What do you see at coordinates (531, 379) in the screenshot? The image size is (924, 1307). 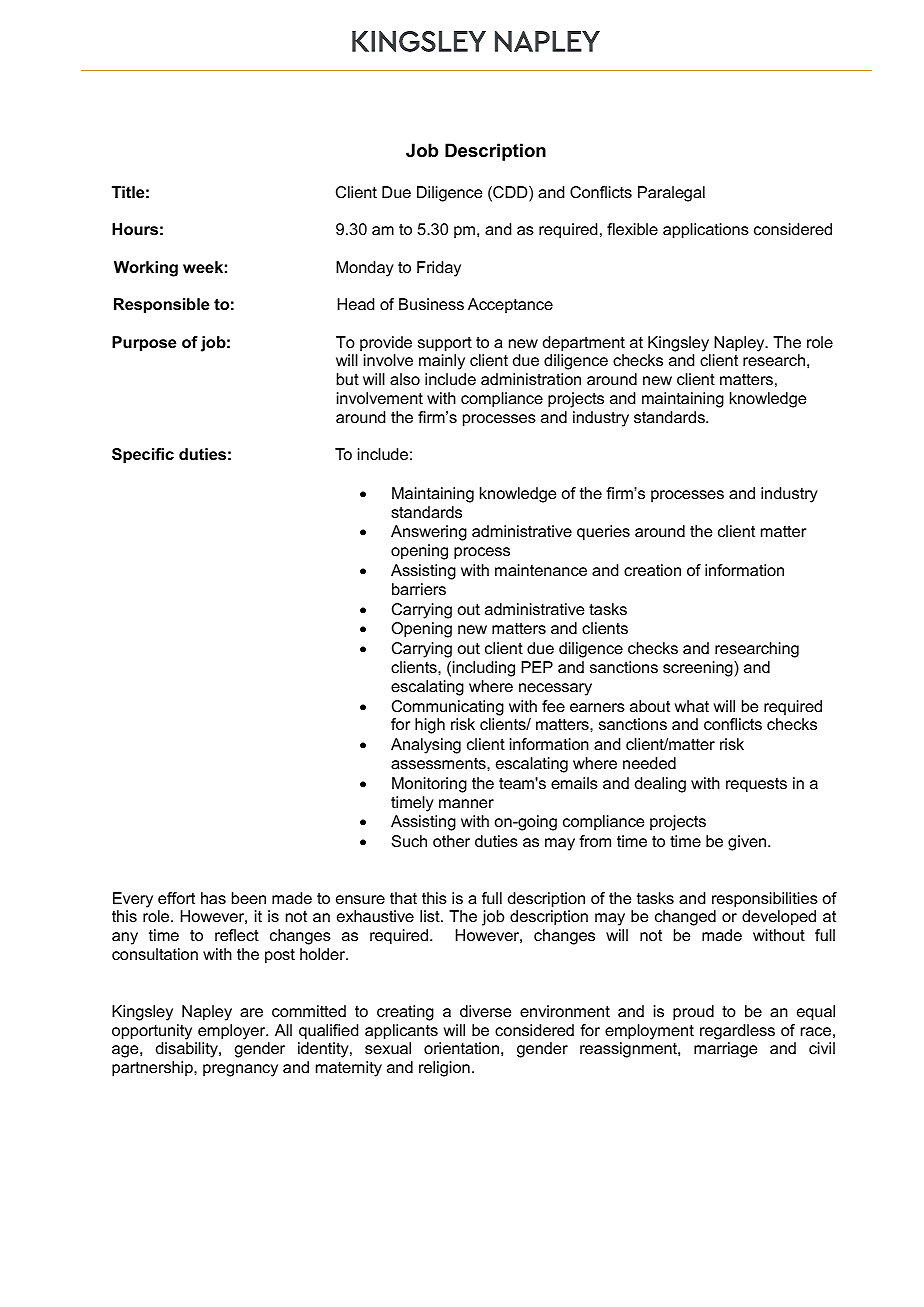 I see `administration` at bounding box center [531, 379].
